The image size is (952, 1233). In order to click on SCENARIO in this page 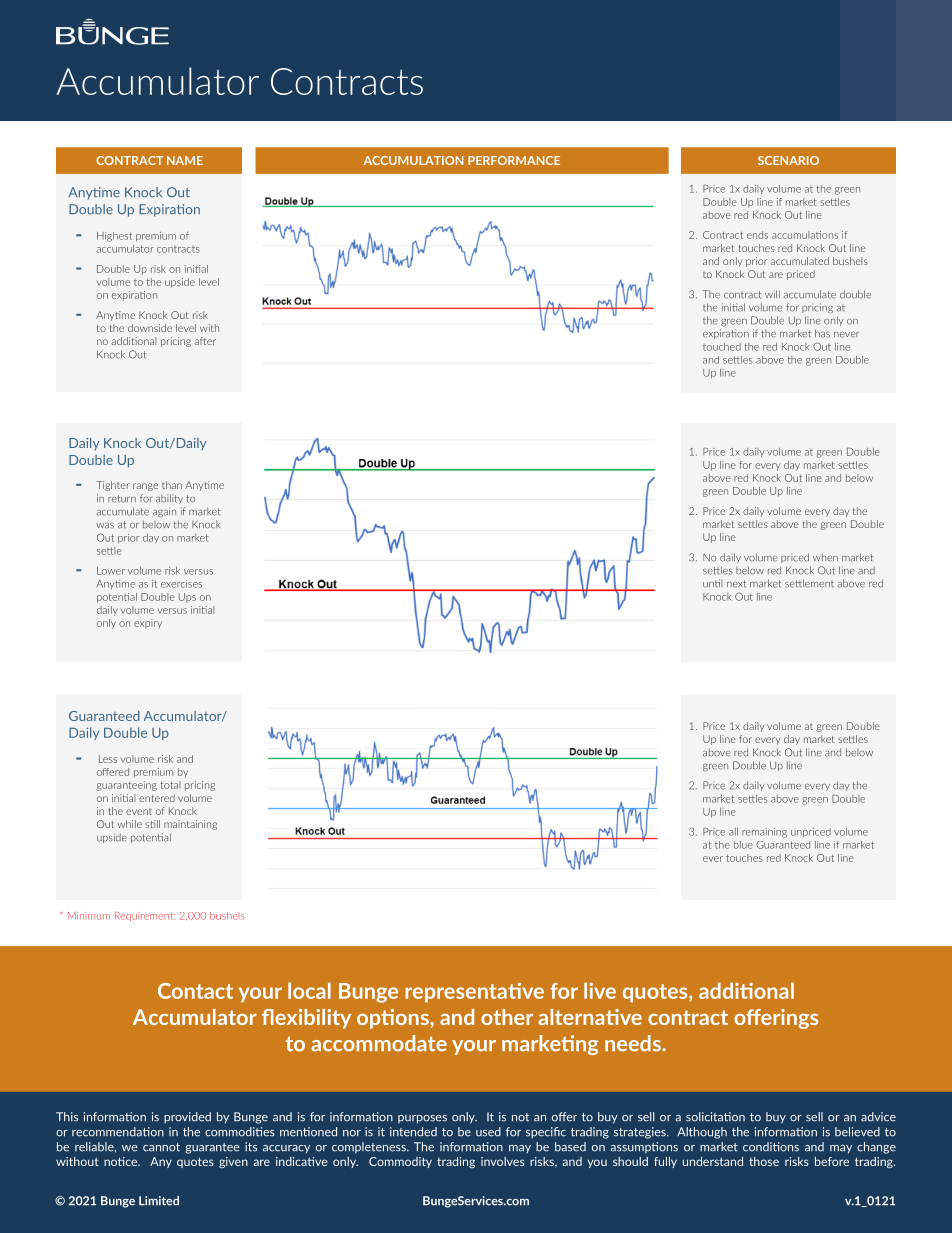, I will do `click(788, 160)`.
